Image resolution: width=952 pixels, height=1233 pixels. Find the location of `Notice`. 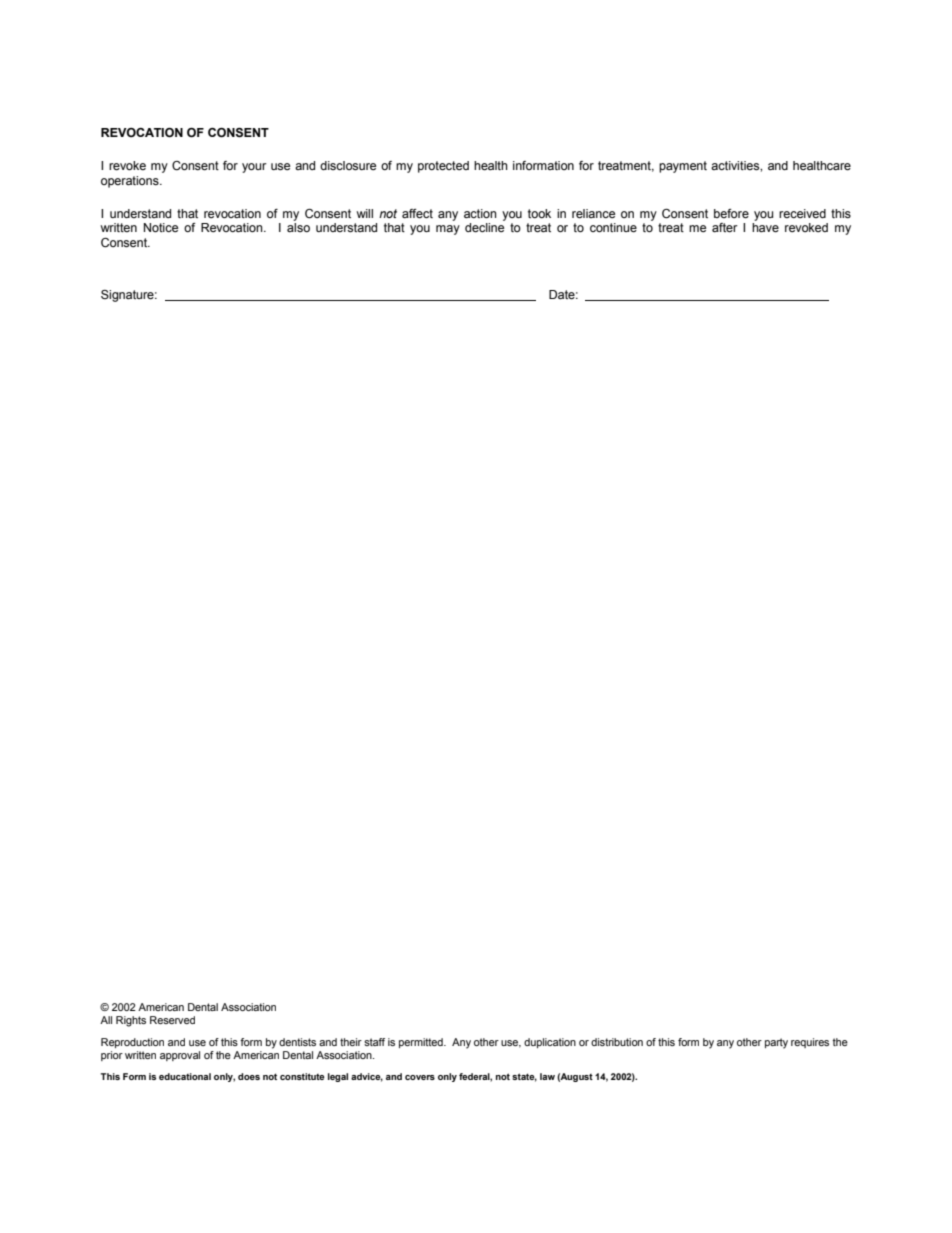

Notice is located at coordinates (161, 227).
